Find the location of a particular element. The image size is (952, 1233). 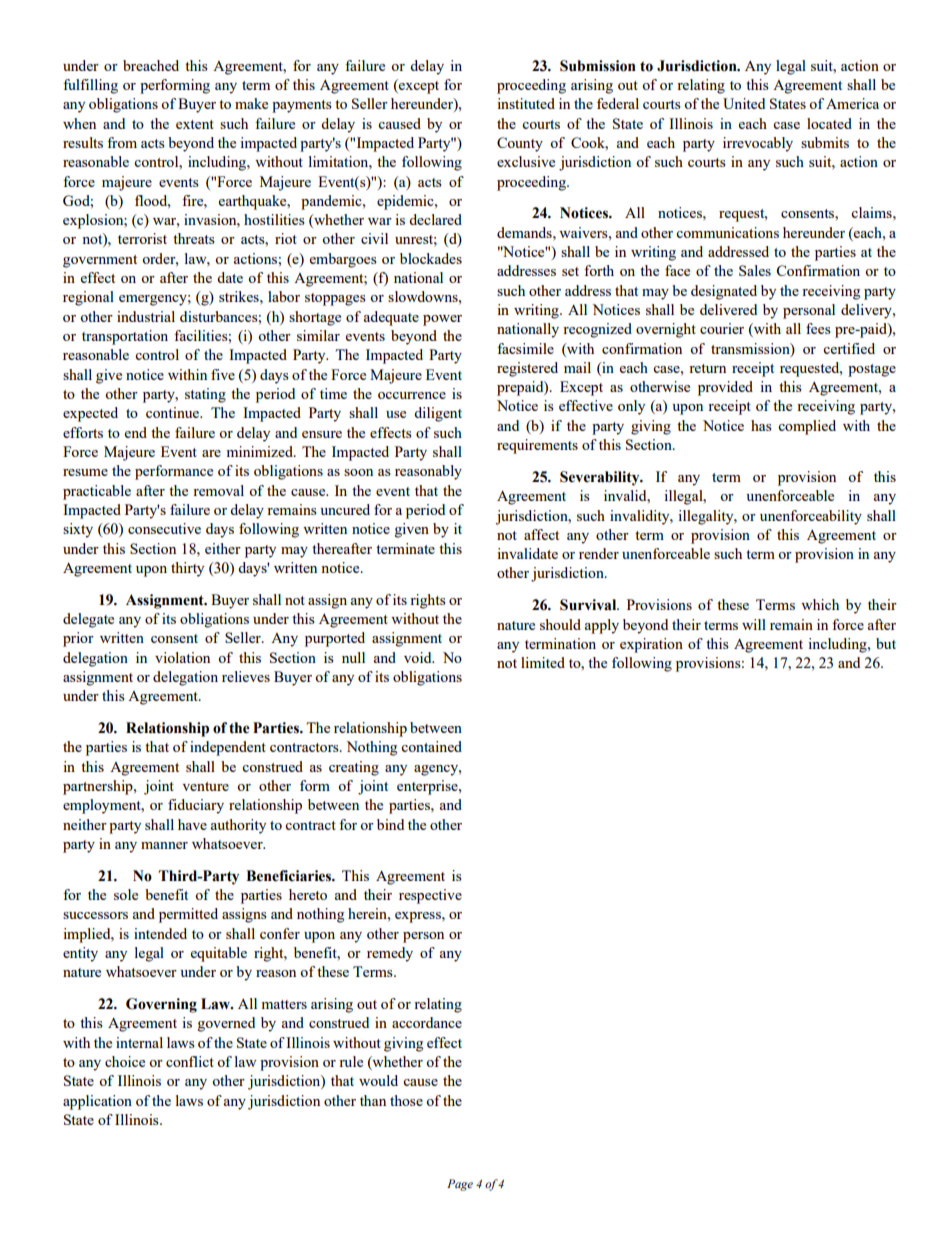

which is located at coordinates (820, 604).
